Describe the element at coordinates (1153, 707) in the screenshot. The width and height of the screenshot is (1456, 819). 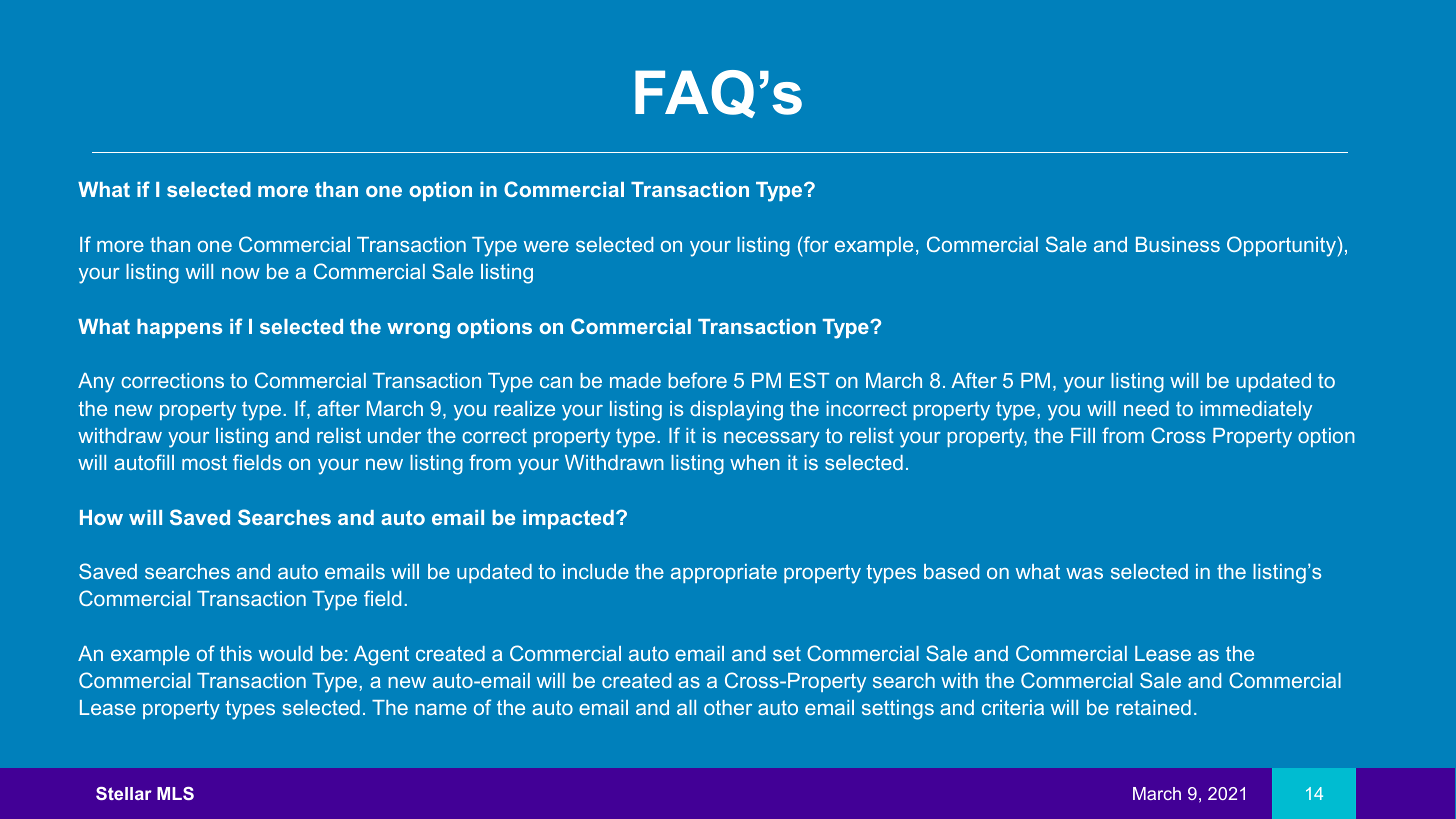
I see `retained` at that location.
